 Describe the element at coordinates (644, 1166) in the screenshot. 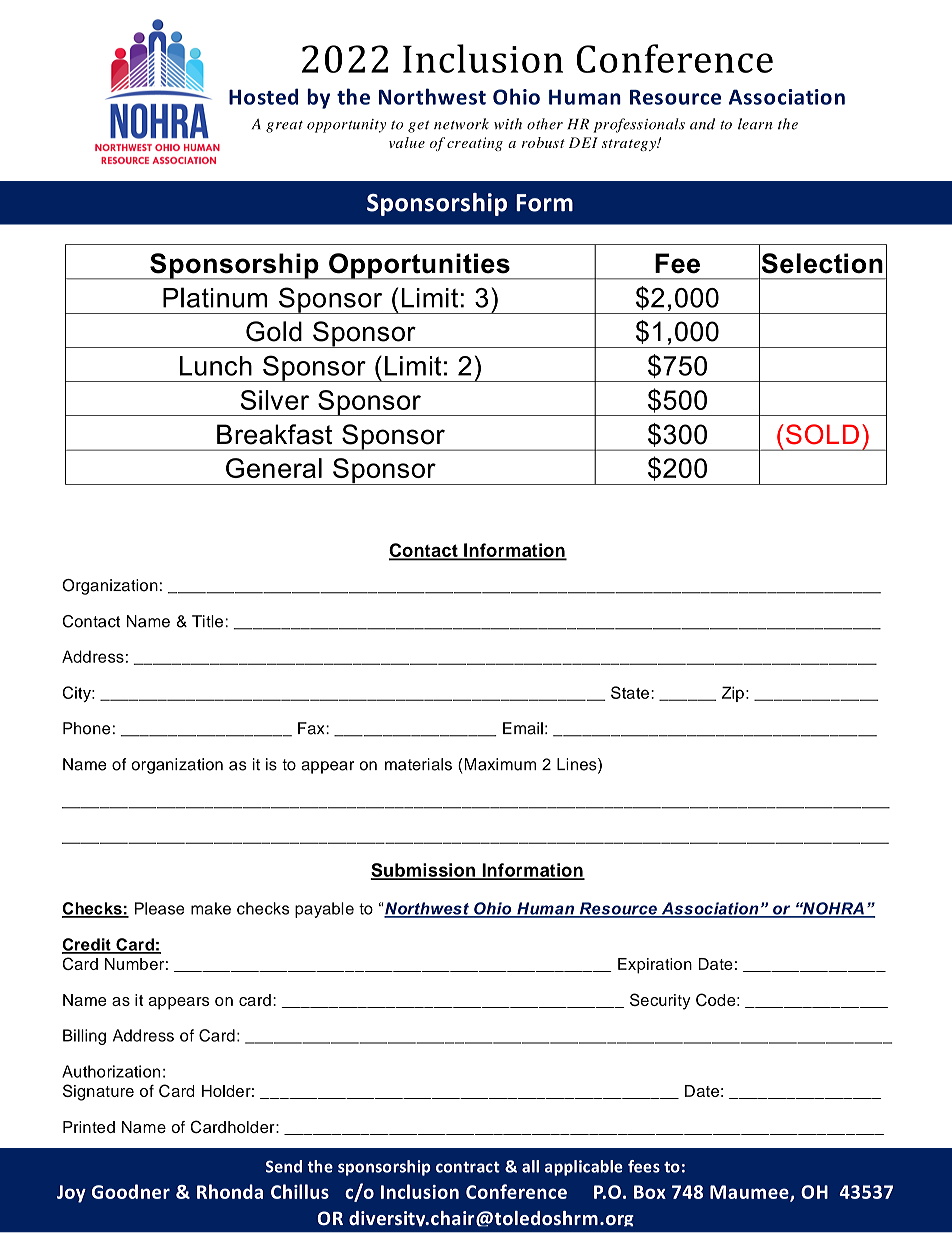

I see `fees` at that location.
